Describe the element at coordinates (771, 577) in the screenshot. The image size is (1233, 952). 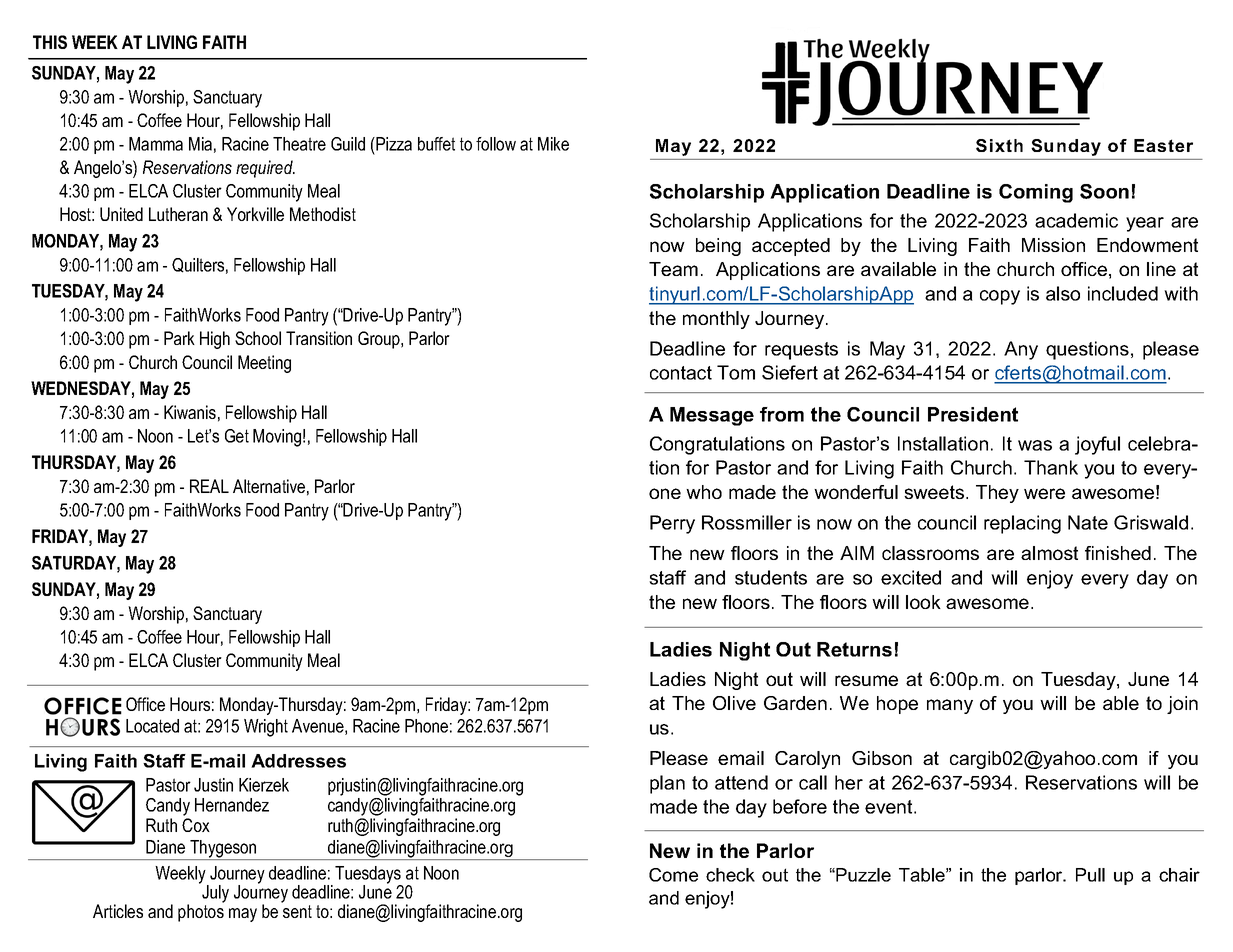
I see `students` at that location.
